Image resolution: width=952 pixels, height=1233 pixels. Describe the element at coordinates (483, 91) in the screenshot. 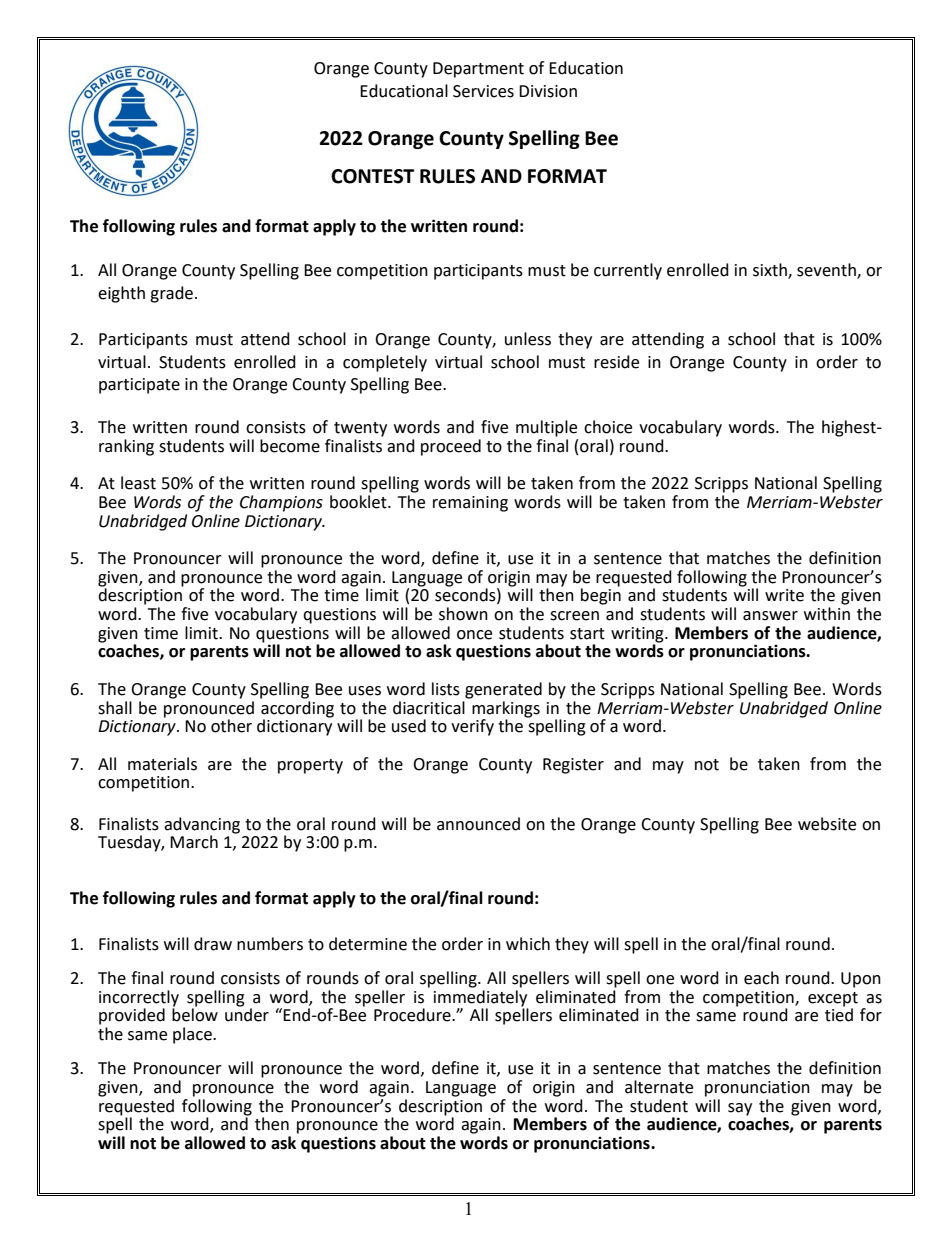

I see `Services` at that location.
